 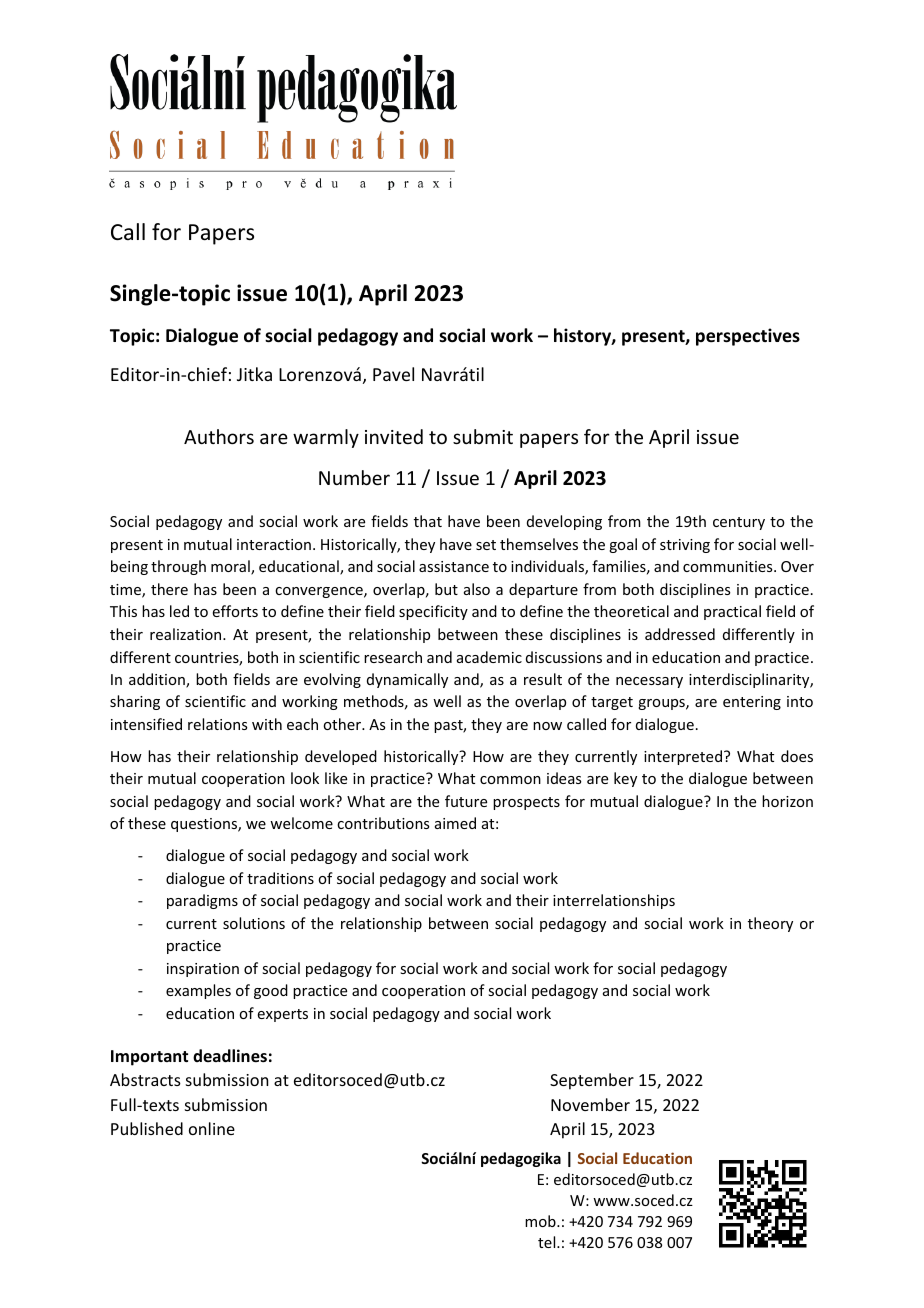 I want to click on interpreted, so click(x=683, y=757).
